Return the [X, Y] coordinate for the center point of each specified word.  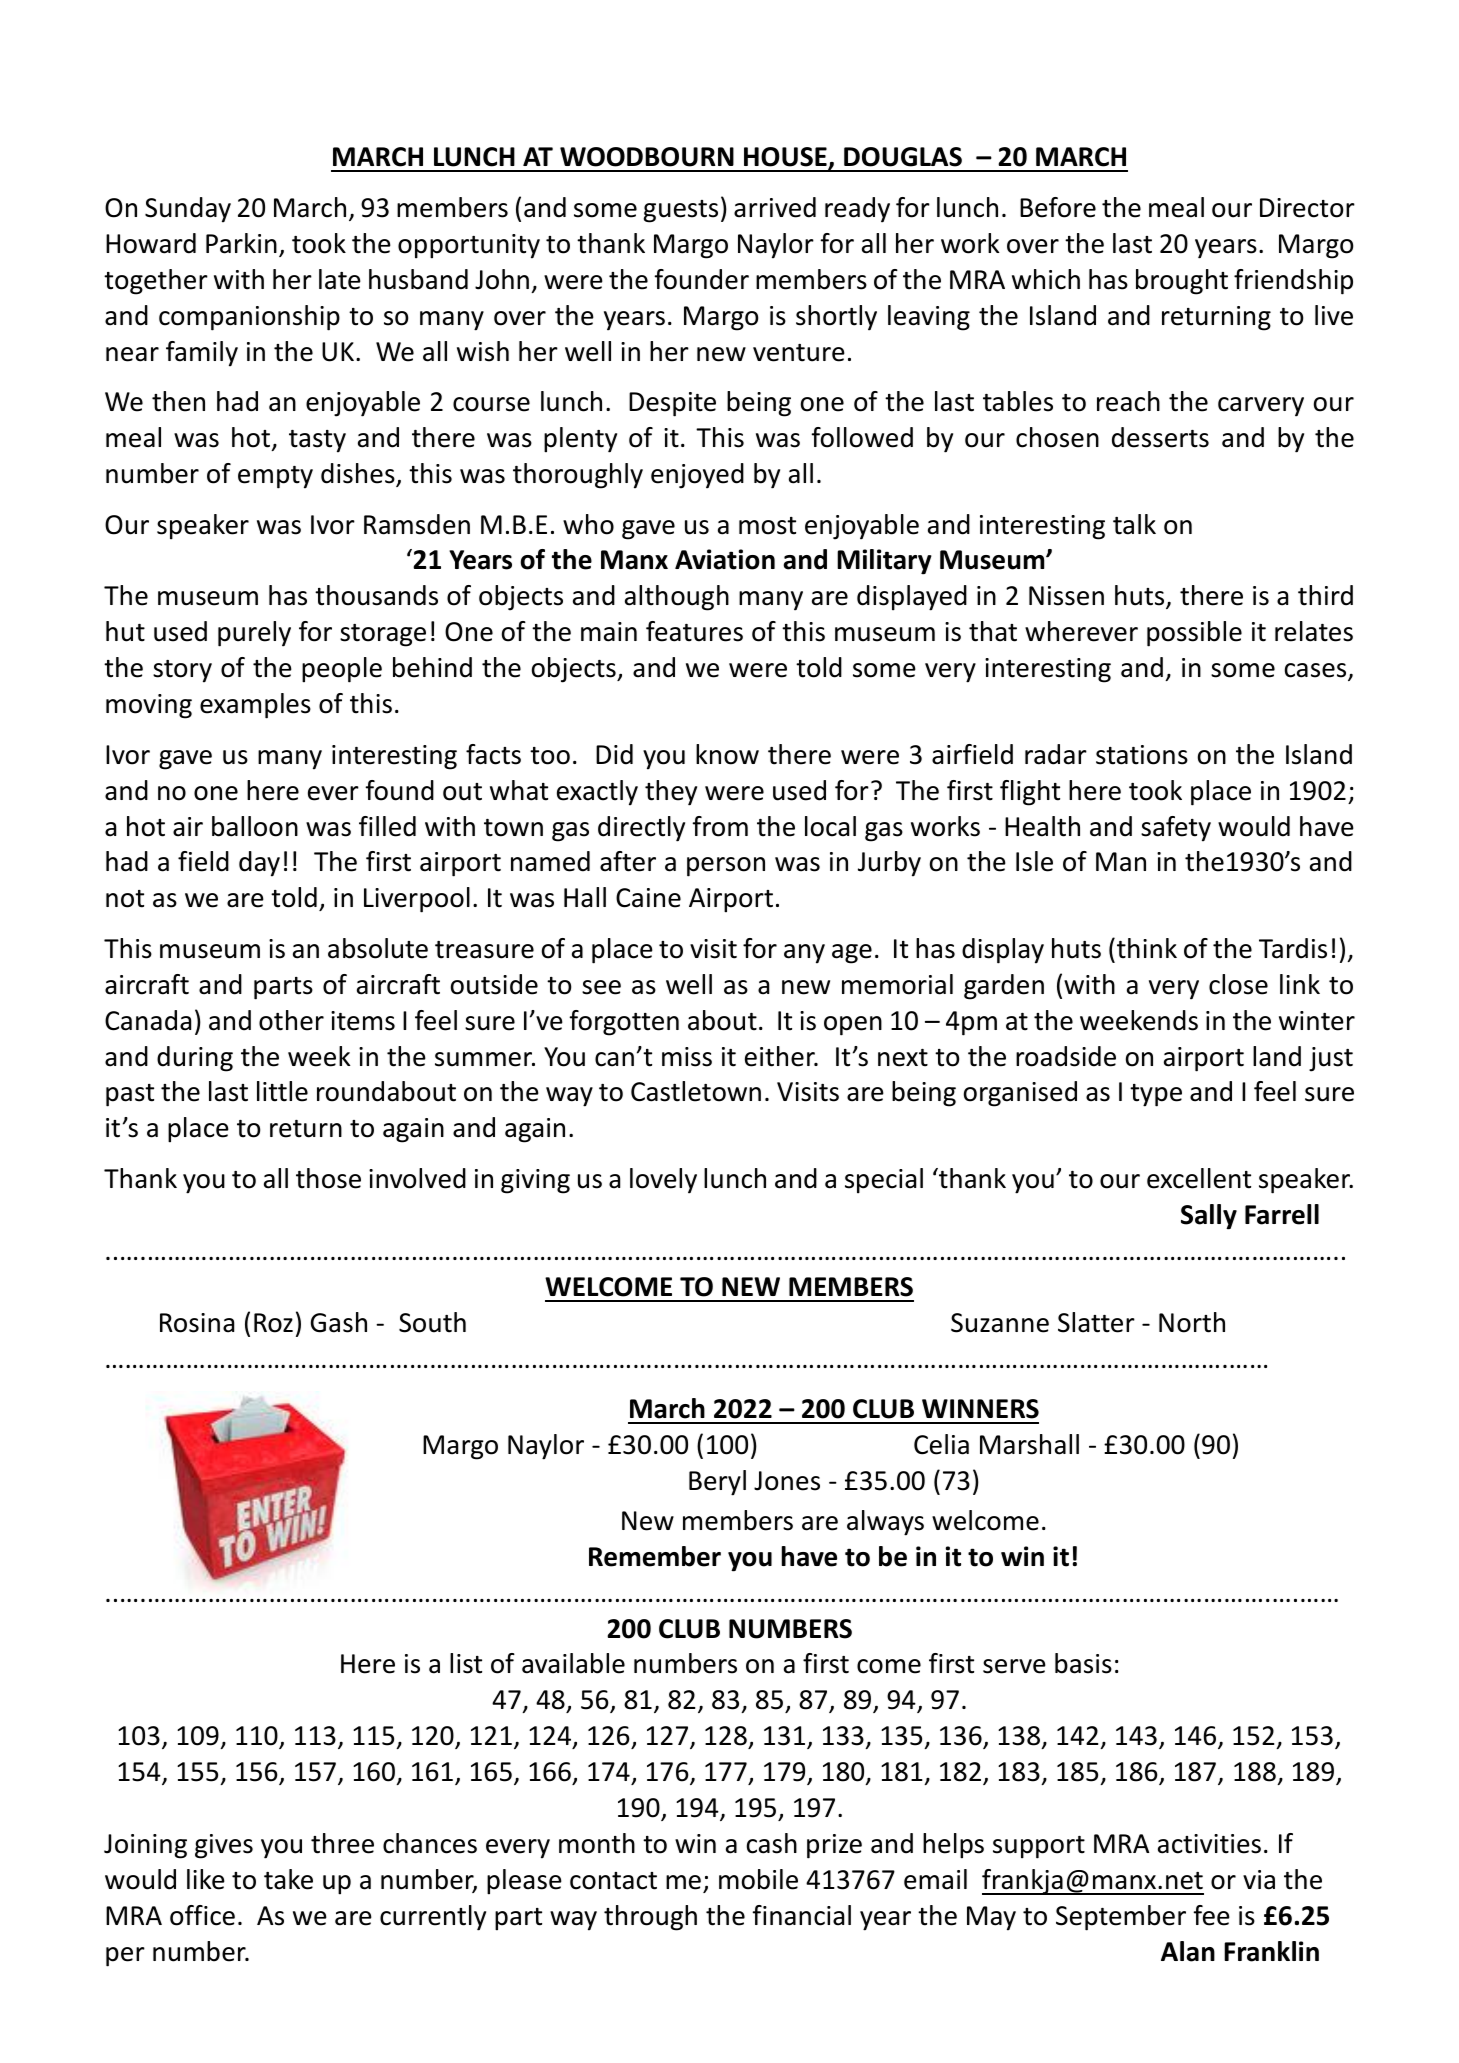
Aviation [725, 559]
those [328, 1178]
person [726, 867]
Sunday [188, 210]
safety [1176, 829]
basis [1083, 1663]
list [466, 1663]
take [288, 1879]
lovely [663, 1181]
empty [275, 477]
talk [1134, 524]
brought [1182, 282]
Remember [655, 1556]
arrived [775, 207]
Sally [1209, 1217]
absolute [378, 948]
